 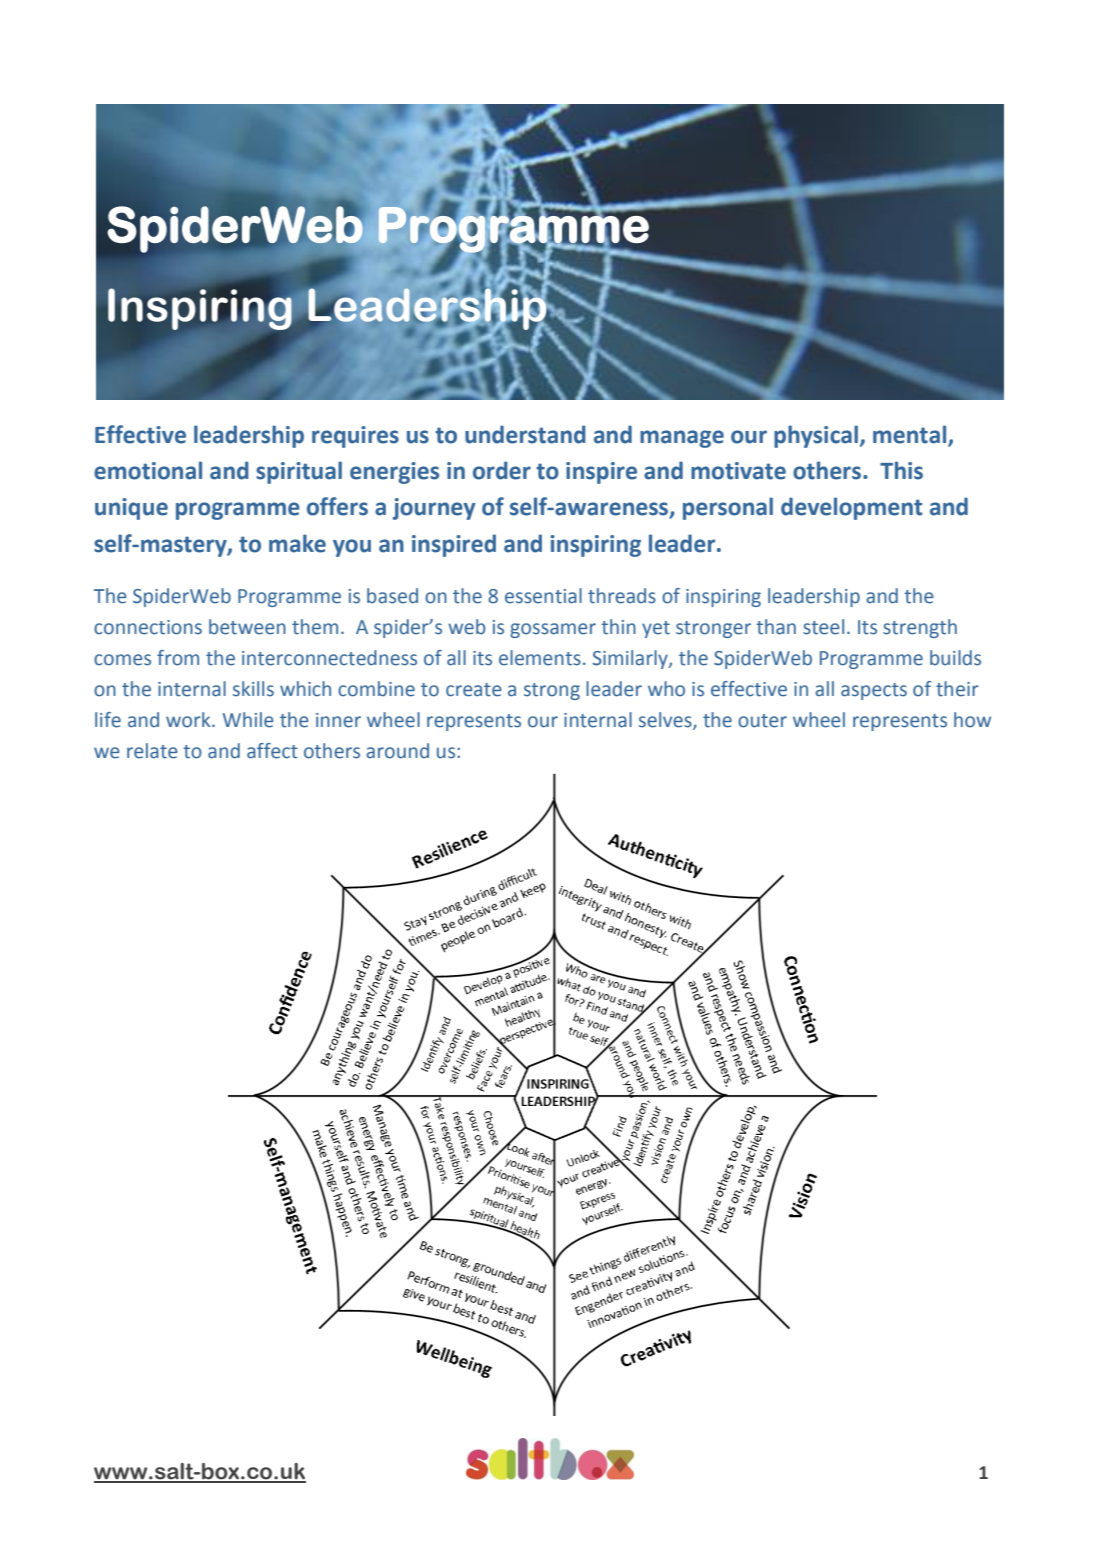 I want to click on outer, so click(x=762, y=721).
